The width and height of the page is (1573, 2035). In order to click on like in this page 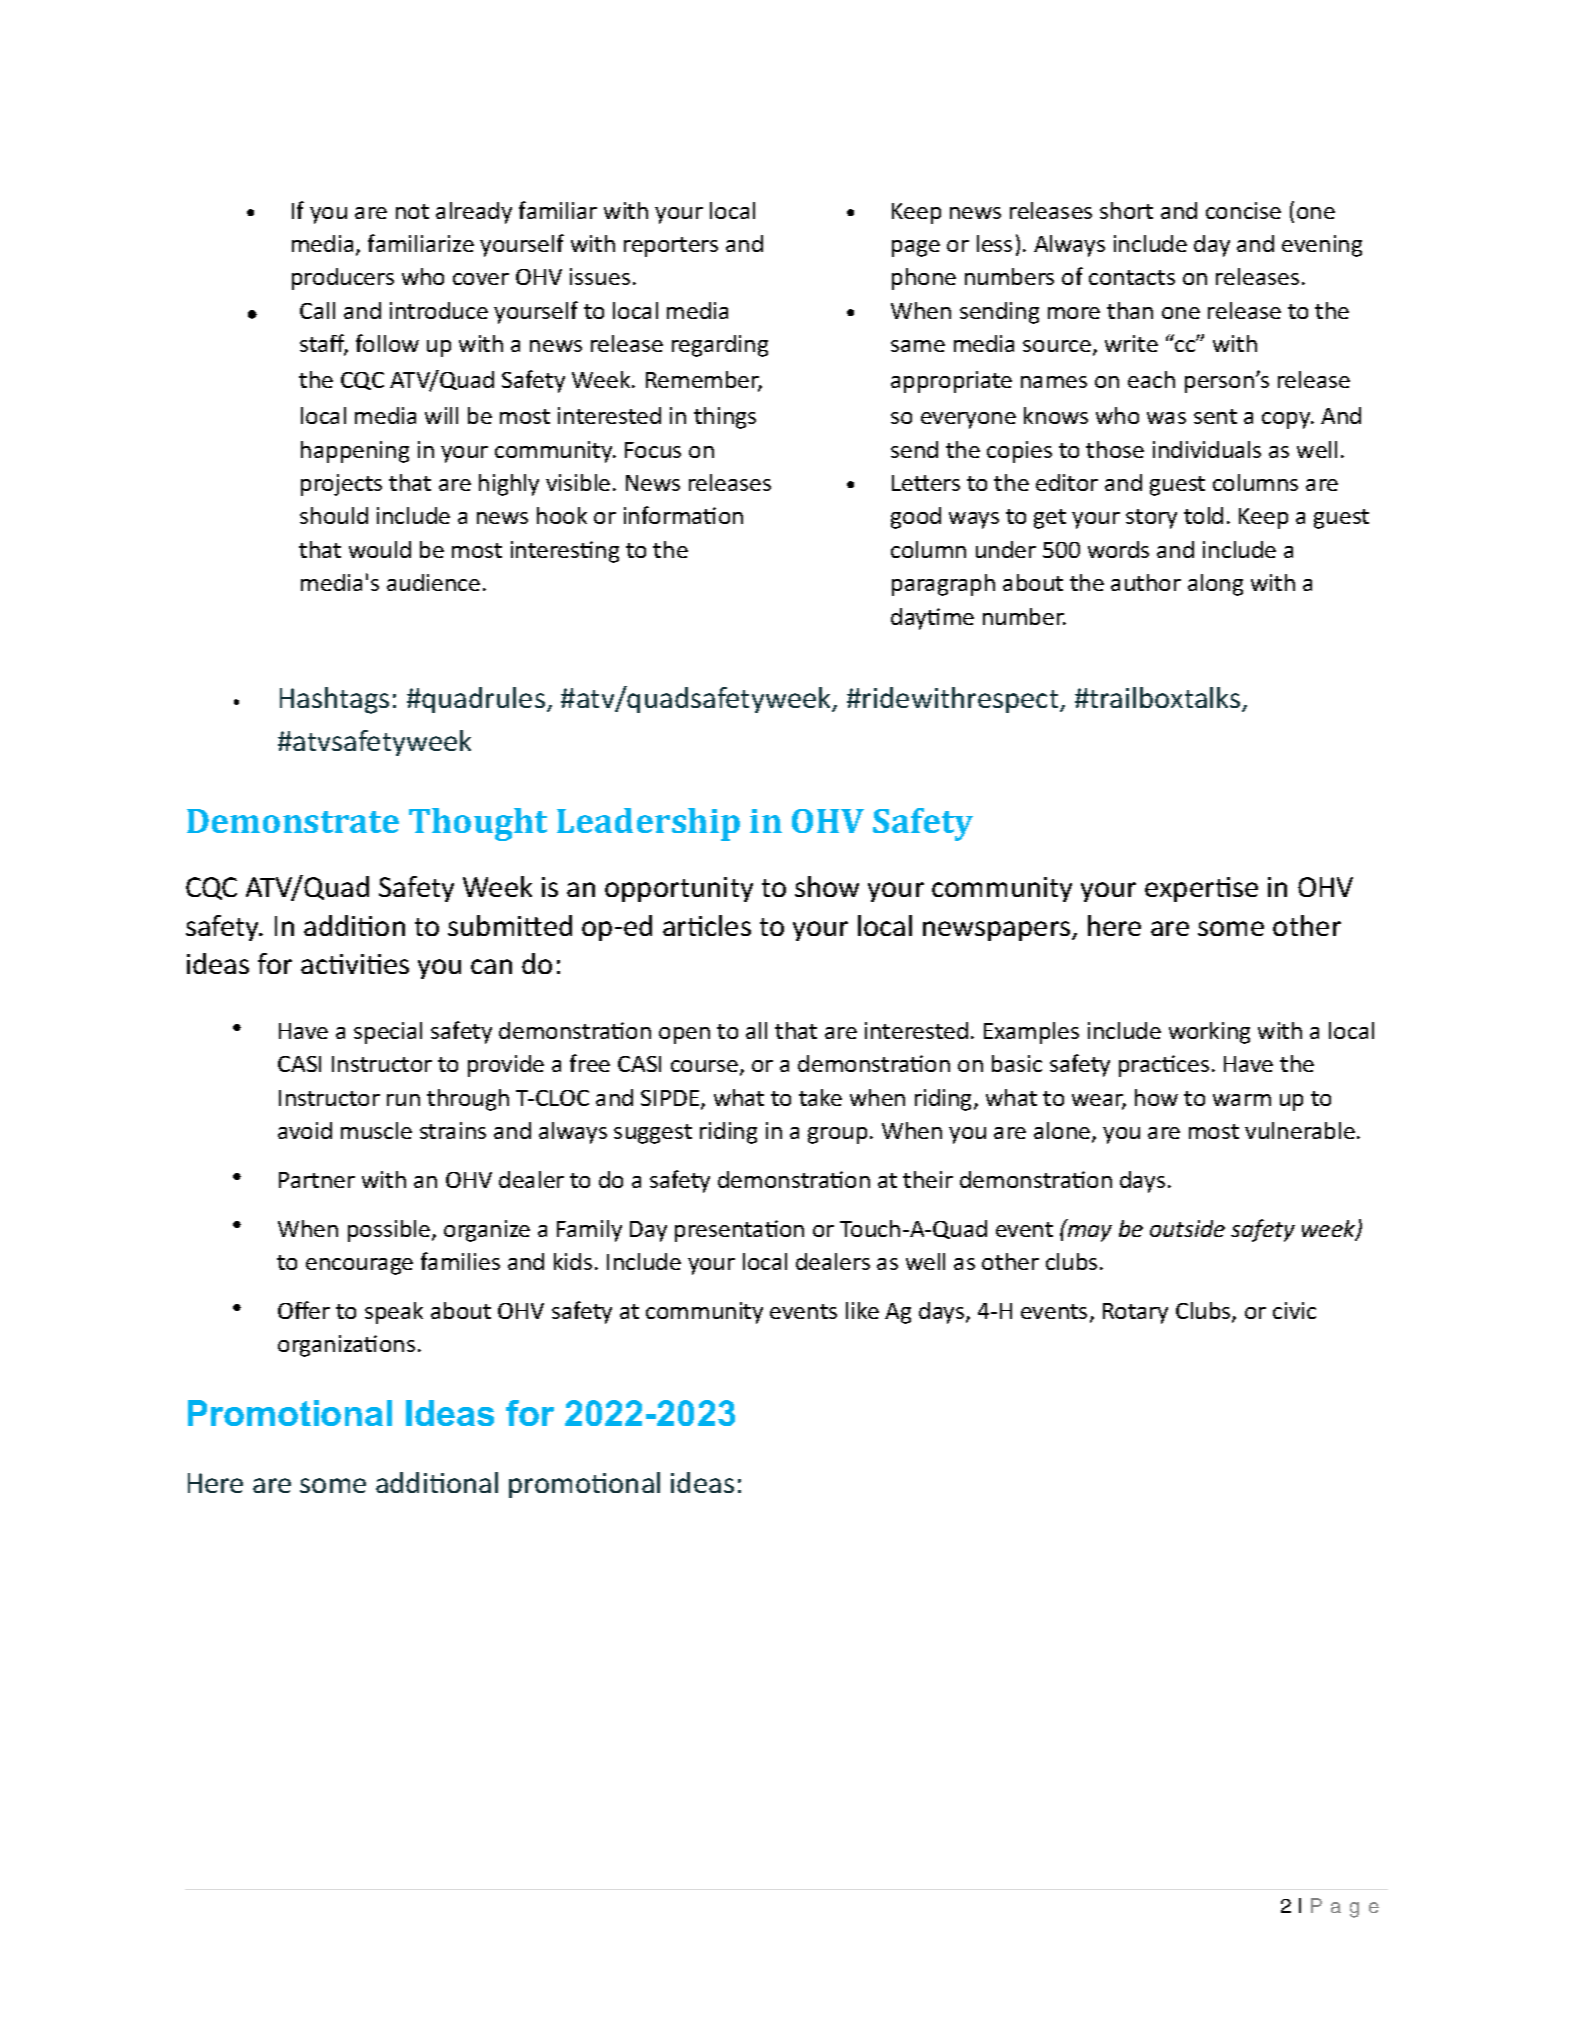, I will do `click(862, 1310)`.
